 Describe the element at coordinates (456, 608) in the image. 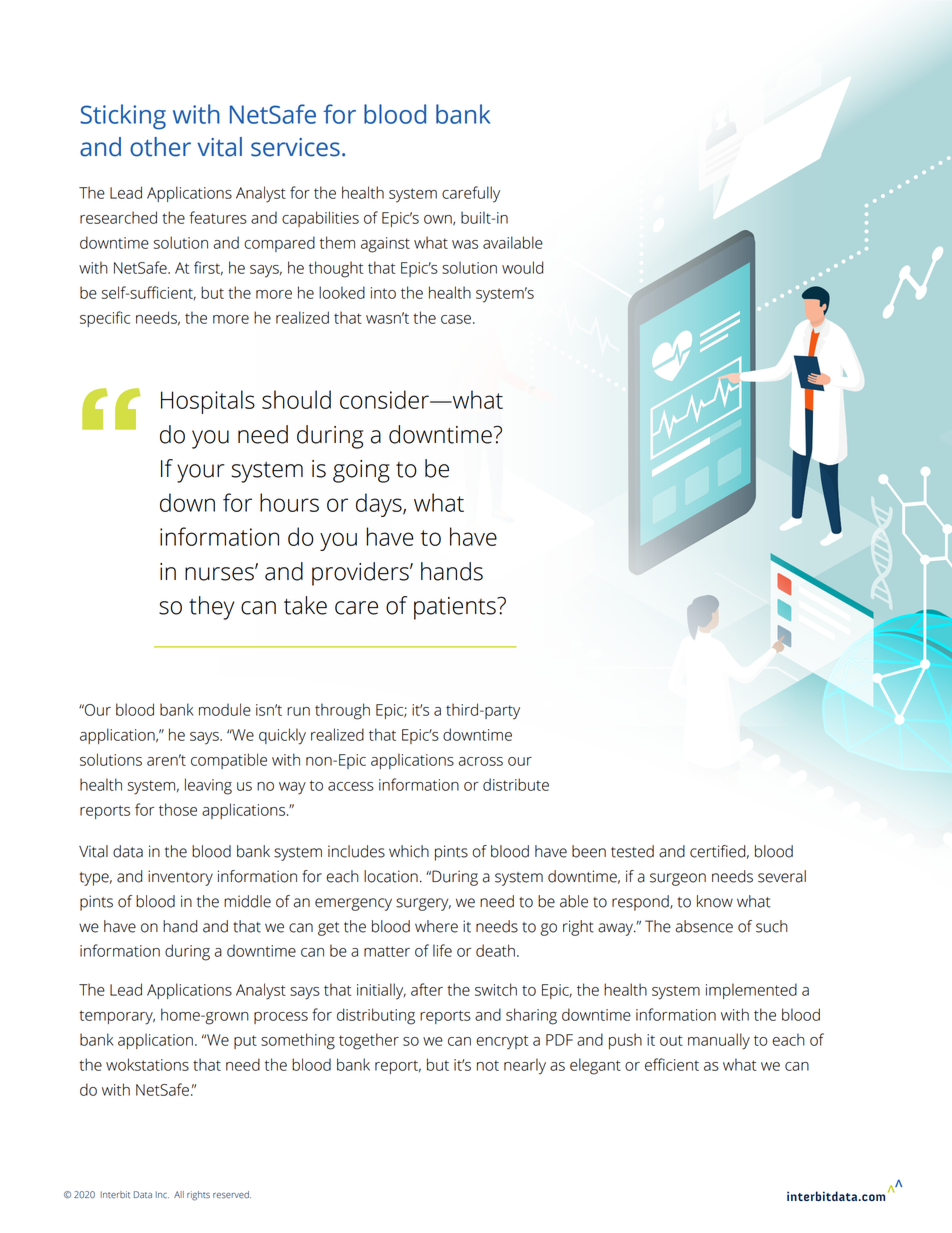

I see `patients` at that location.
